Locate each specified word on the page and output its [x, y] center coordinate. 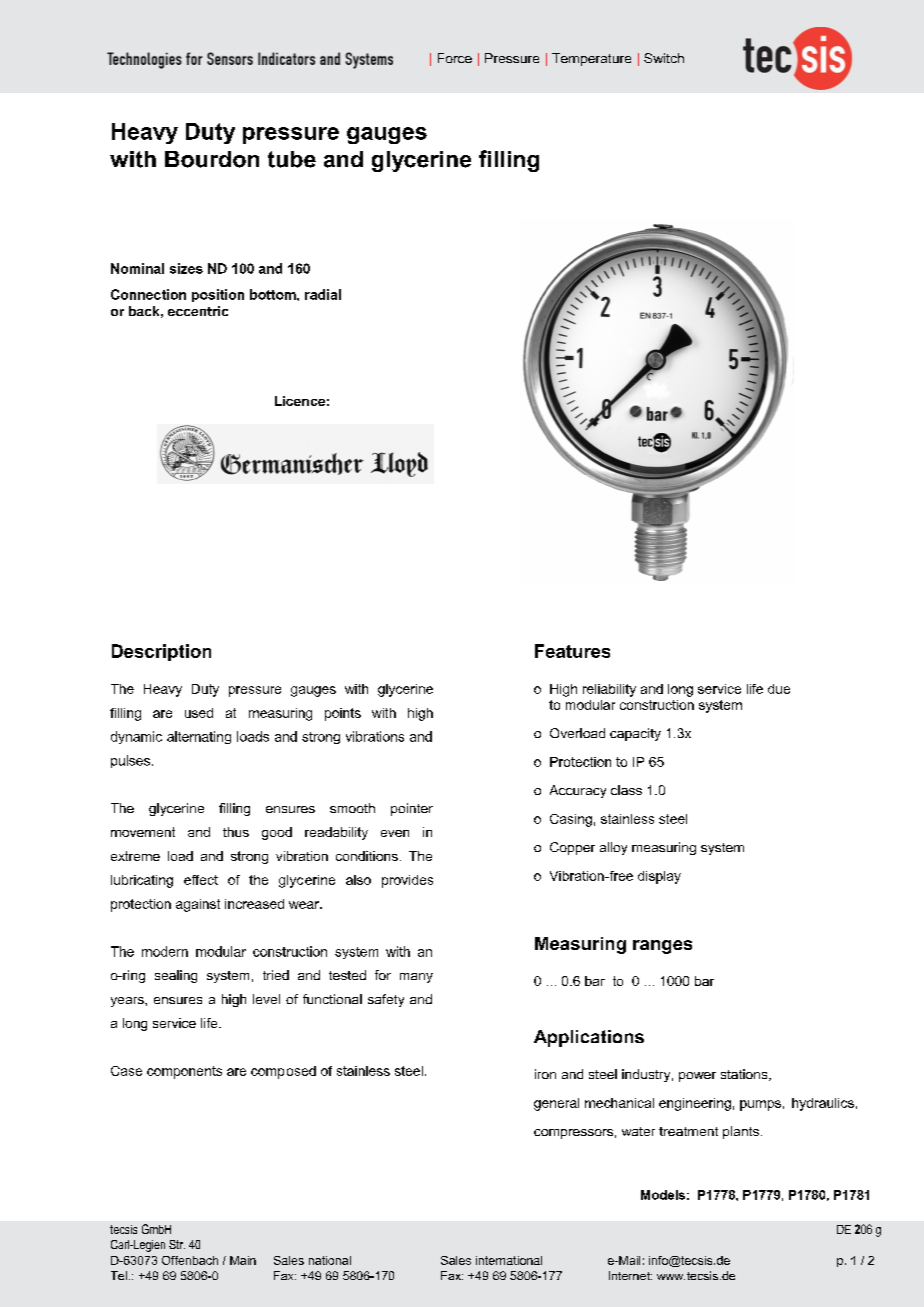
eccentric [198, 311]
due [779, 689]
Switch [664, 58]
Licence [300, 401]
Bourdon [212, 159]
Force [455, 58]
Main [243, 1260]
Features [572, 651]
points [343, 714]
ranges [662, 947]
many [416, 978]
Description [161, 652]
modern [165, 951]
